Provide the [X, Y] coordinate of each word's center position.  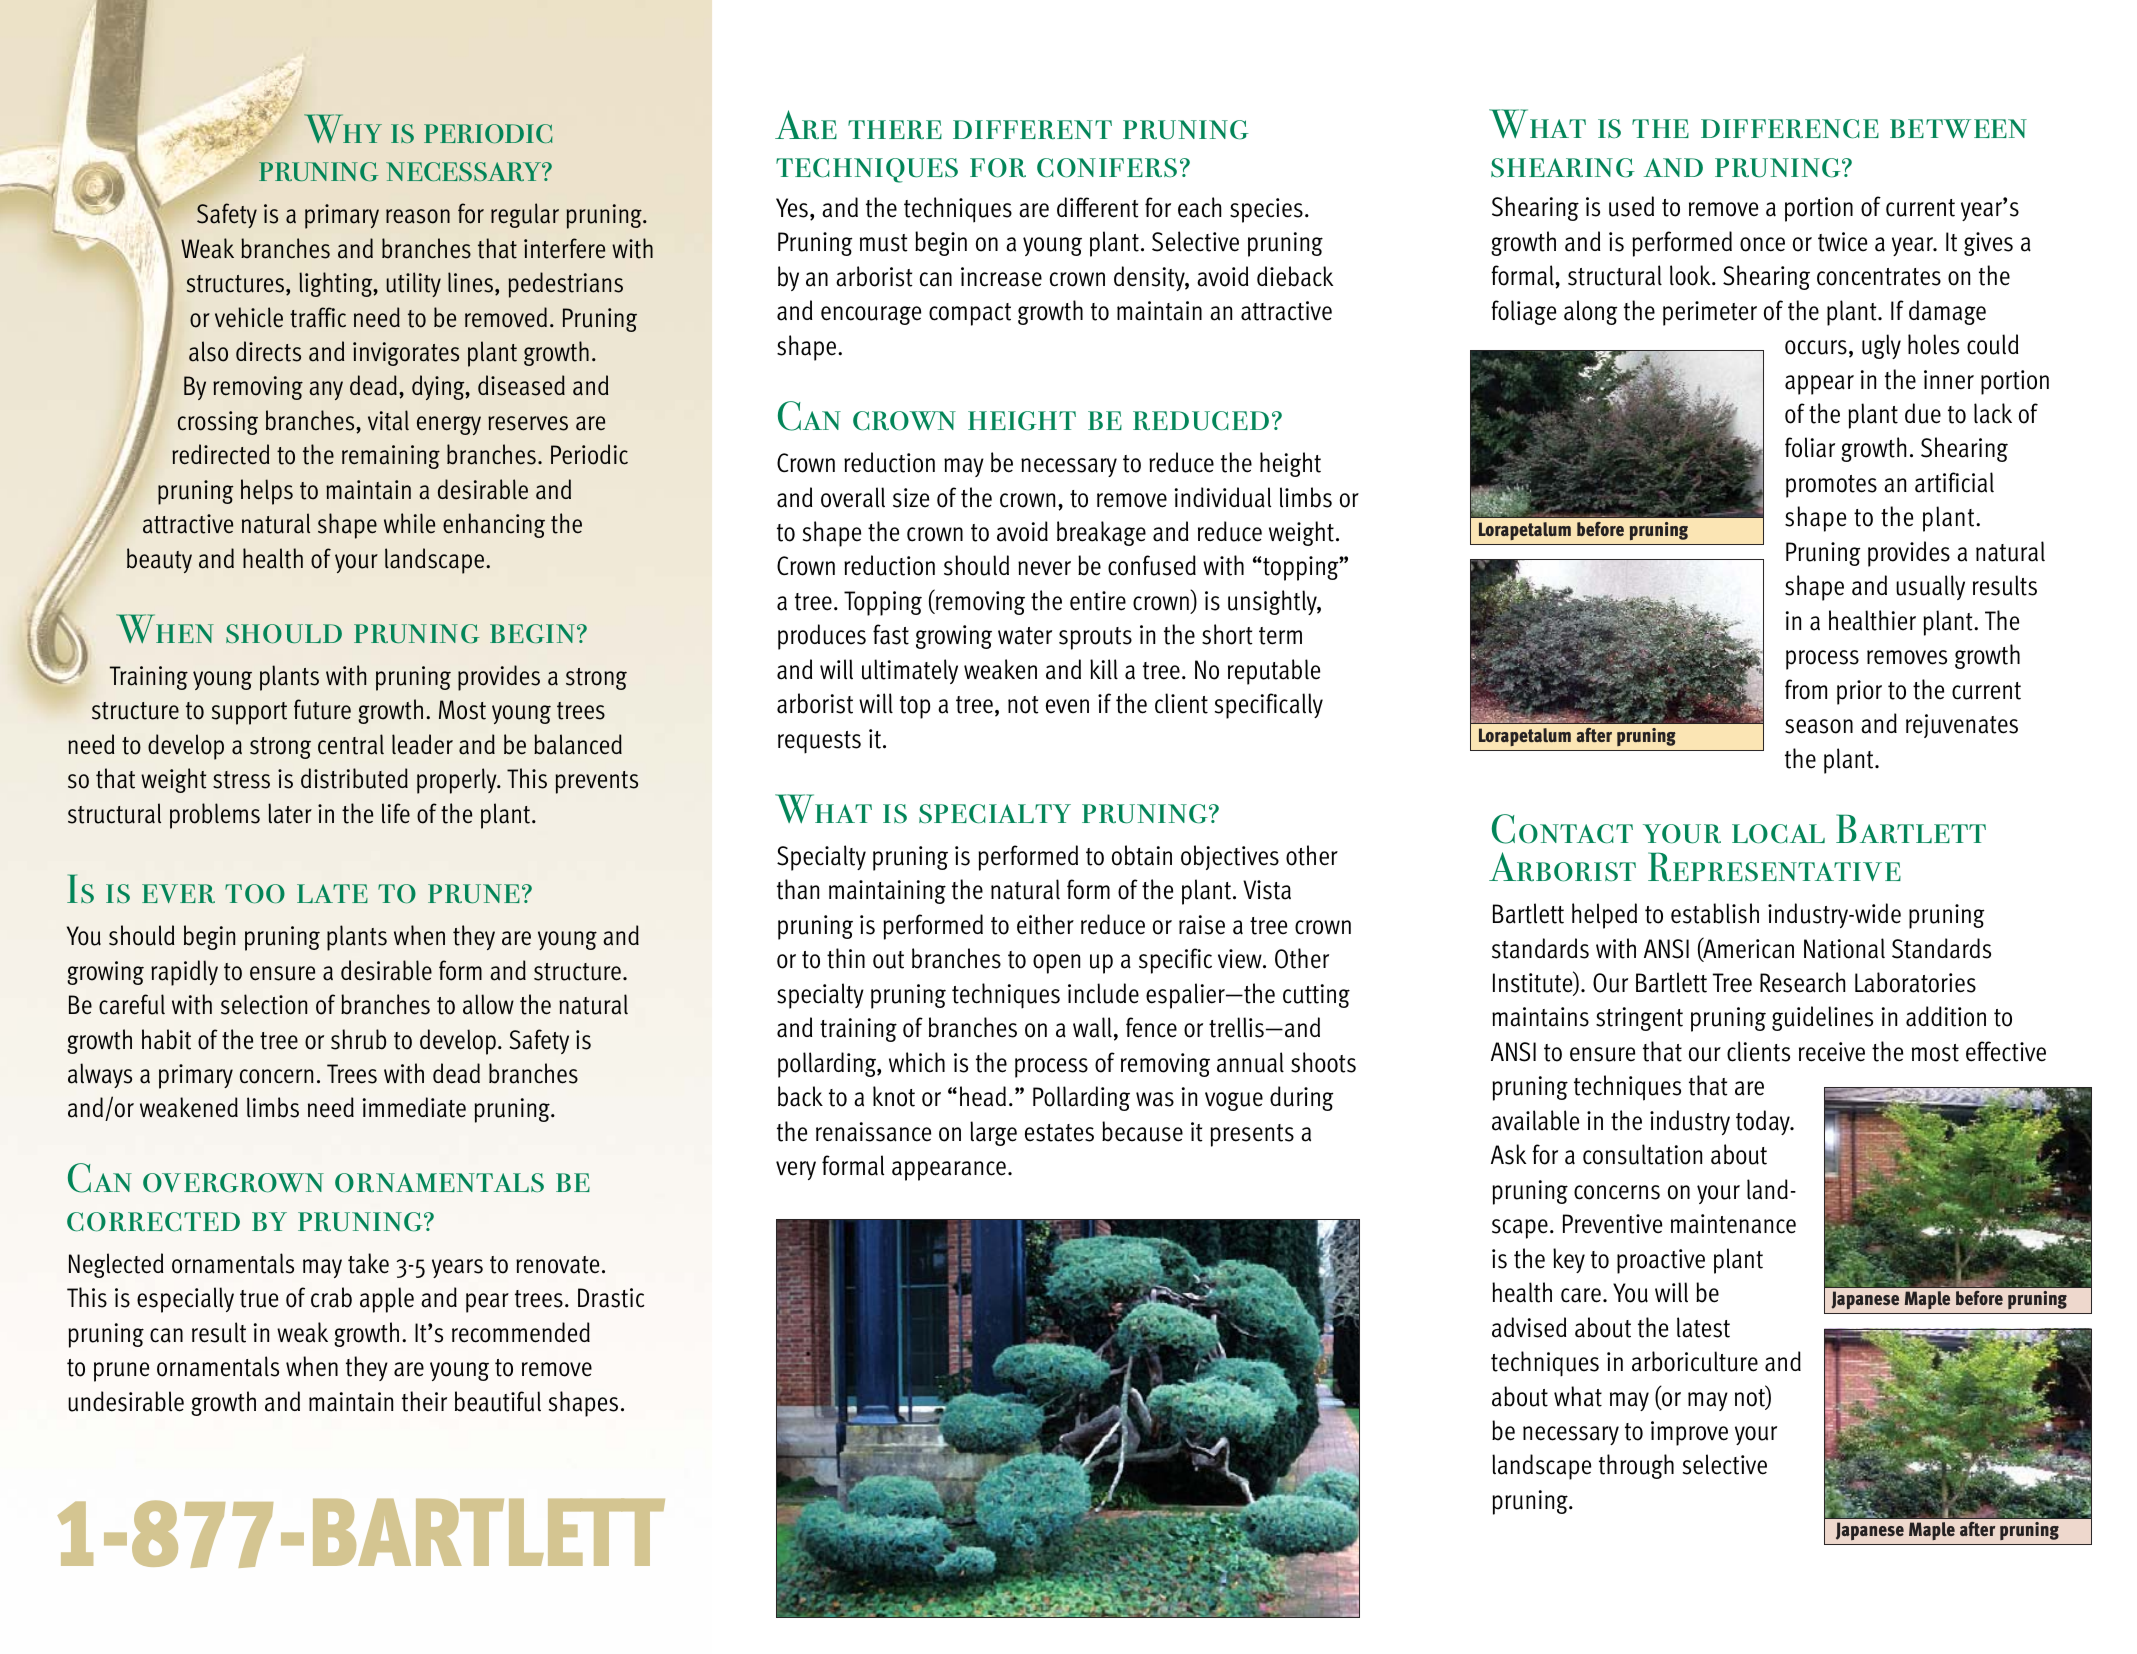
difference [1790, 129]
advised [1529, 1327]
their [424, 1401]
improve [1689, 1433]
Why [343, 128]
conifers [1107, 168]
